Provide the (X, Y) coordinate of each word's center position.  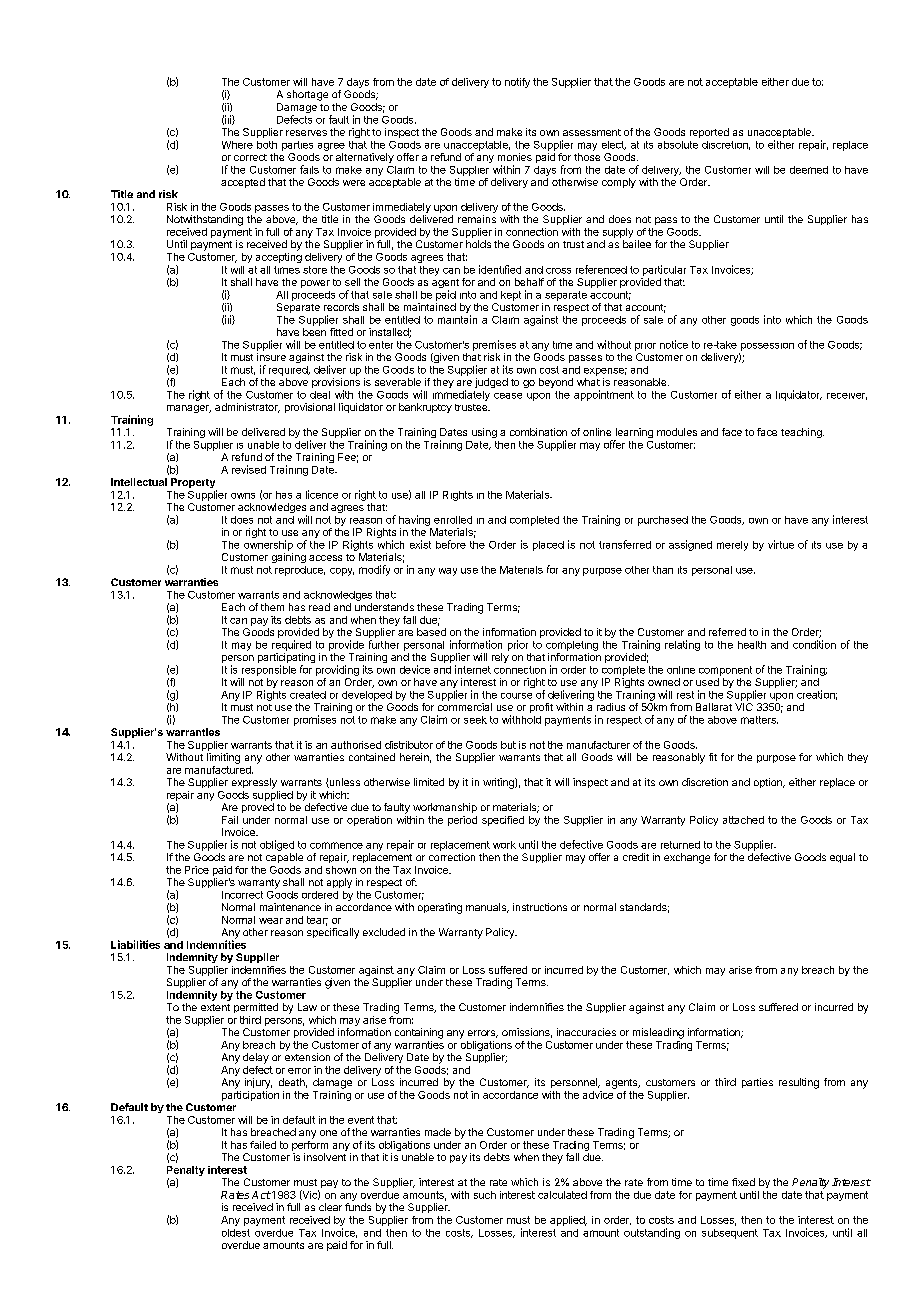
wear (271, 921)
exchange (687, 858)
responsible (269, 670)
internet (473, 669)
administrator (247, 408)
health (752, 645)
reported (709, 133)
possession (767, 347)
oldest (236, 1233)
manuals (487, 908)
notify (517, 83)
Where (237, 145)
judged (491, 383)
